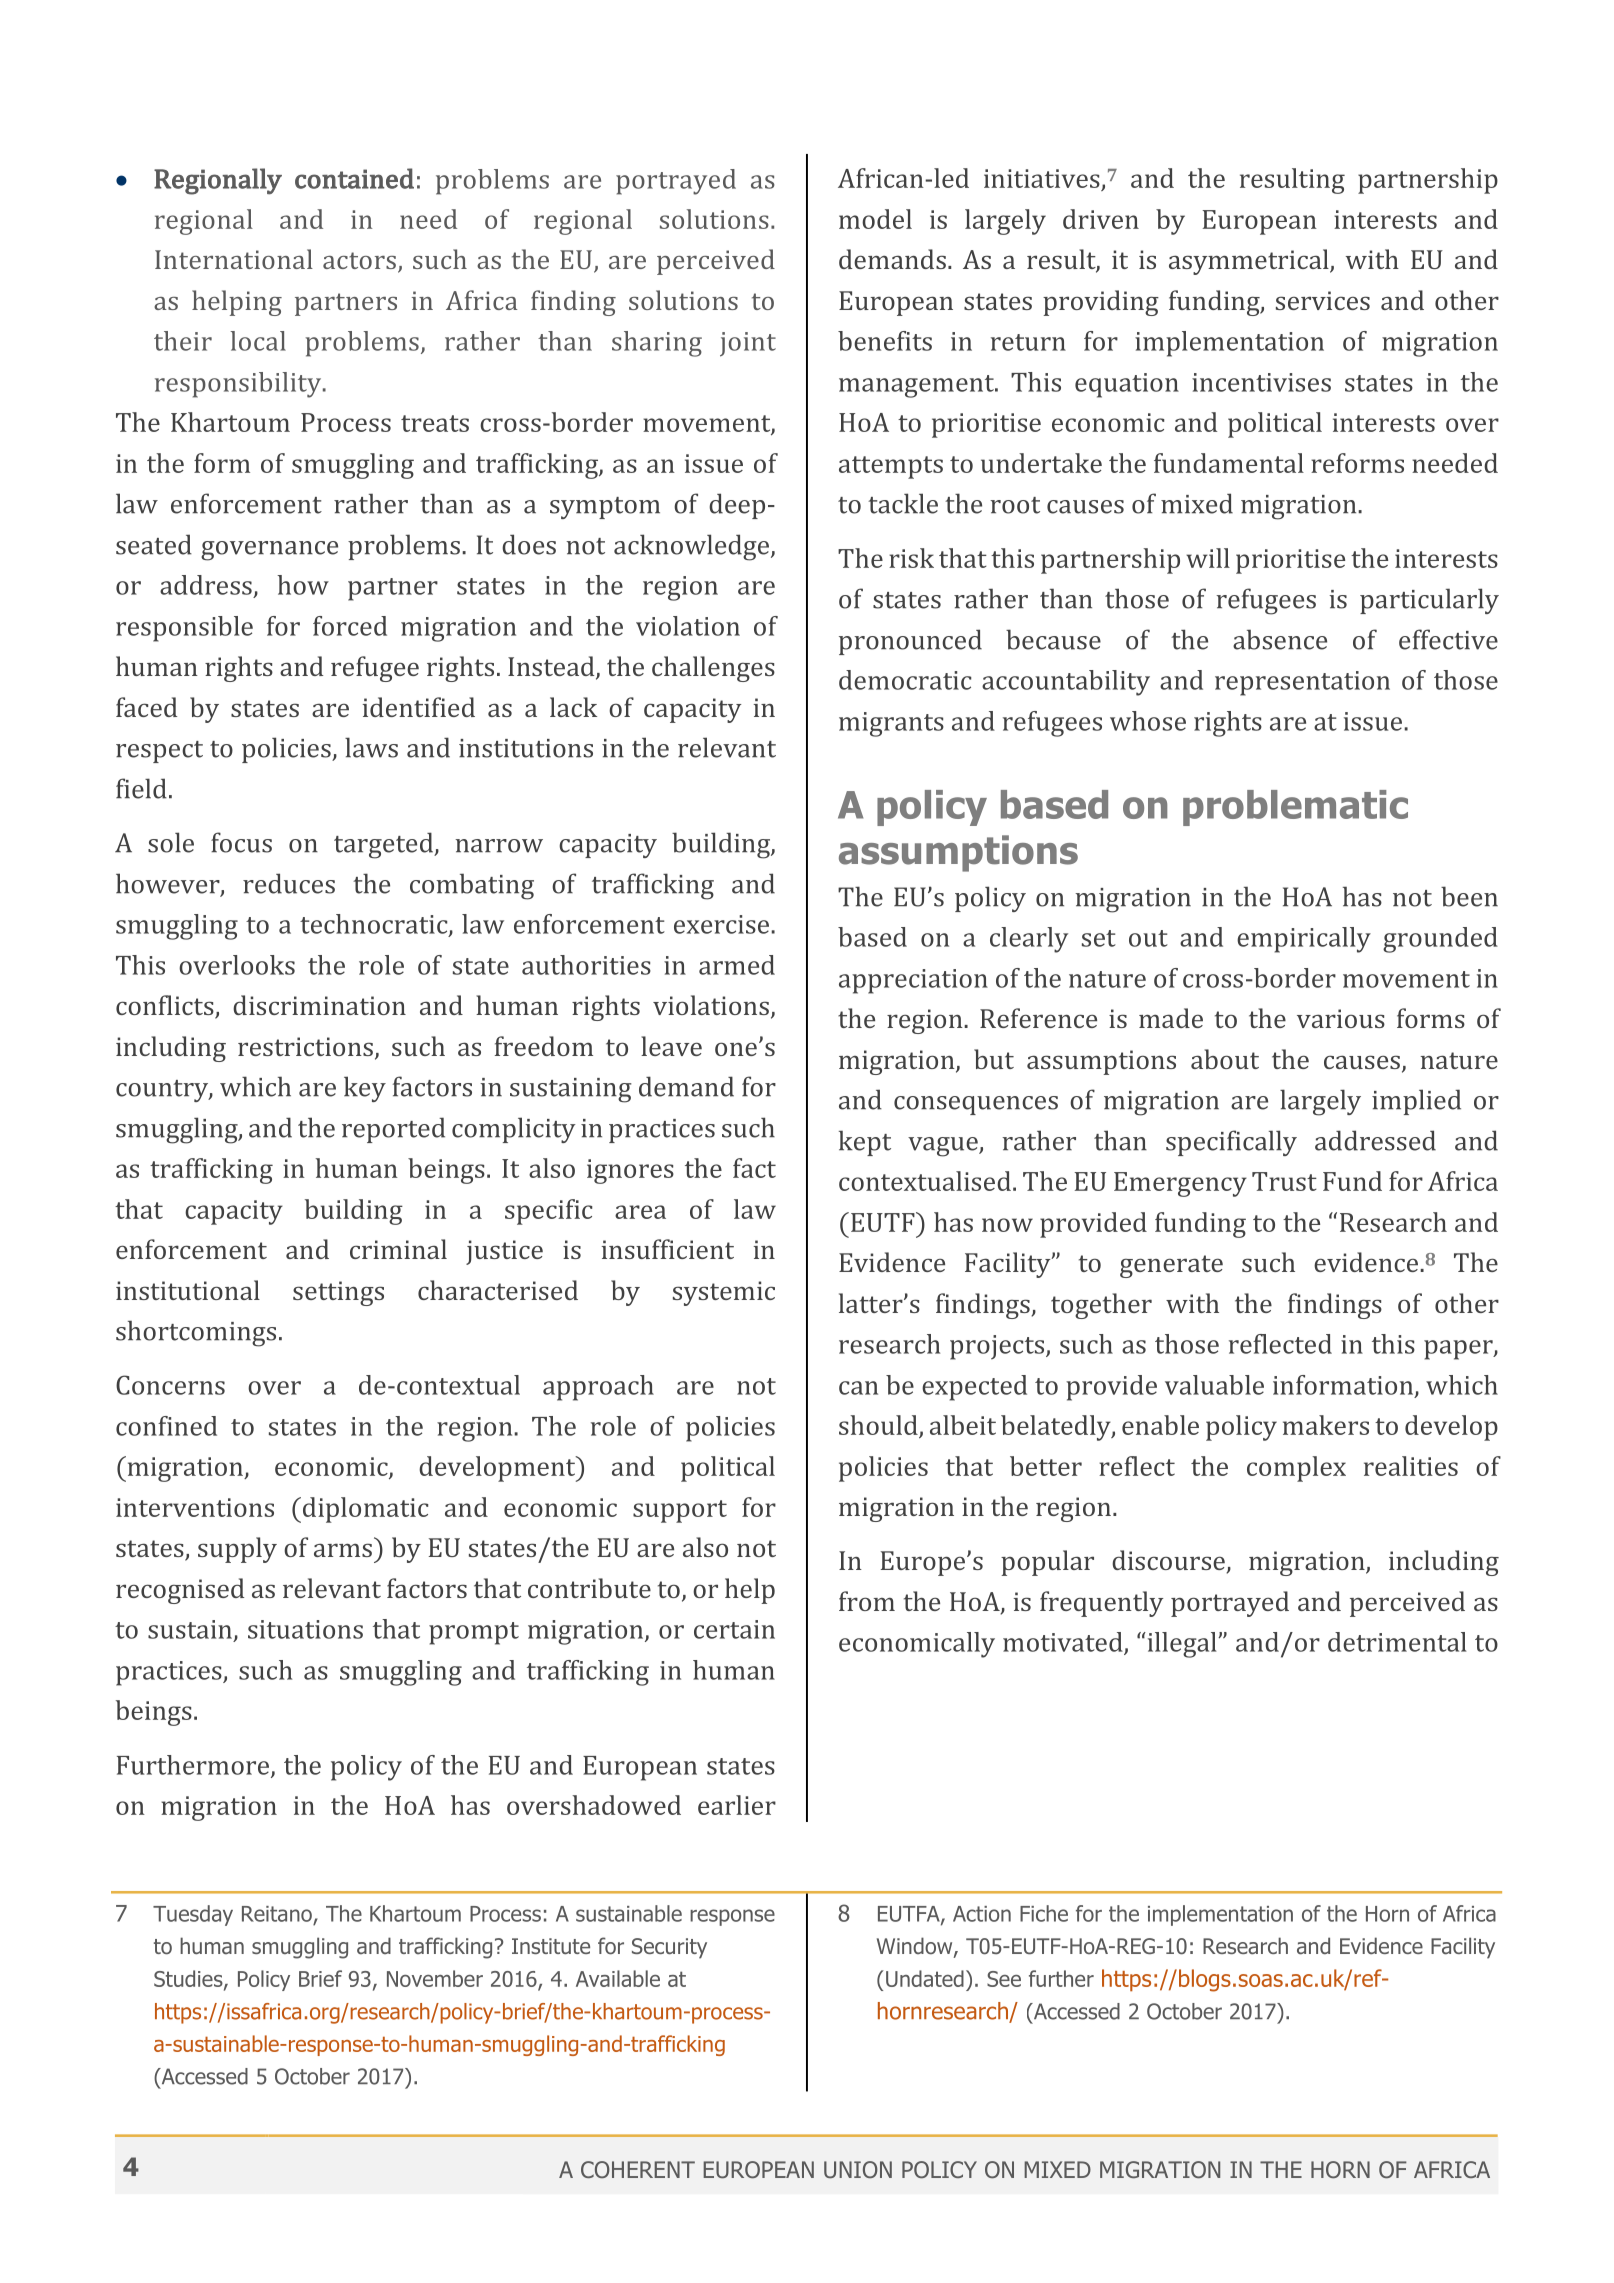 This screenshot has width=1614, height=2283. Describe the element at coordinates (875, 219) in the screenshot. I see `model` at that location.
